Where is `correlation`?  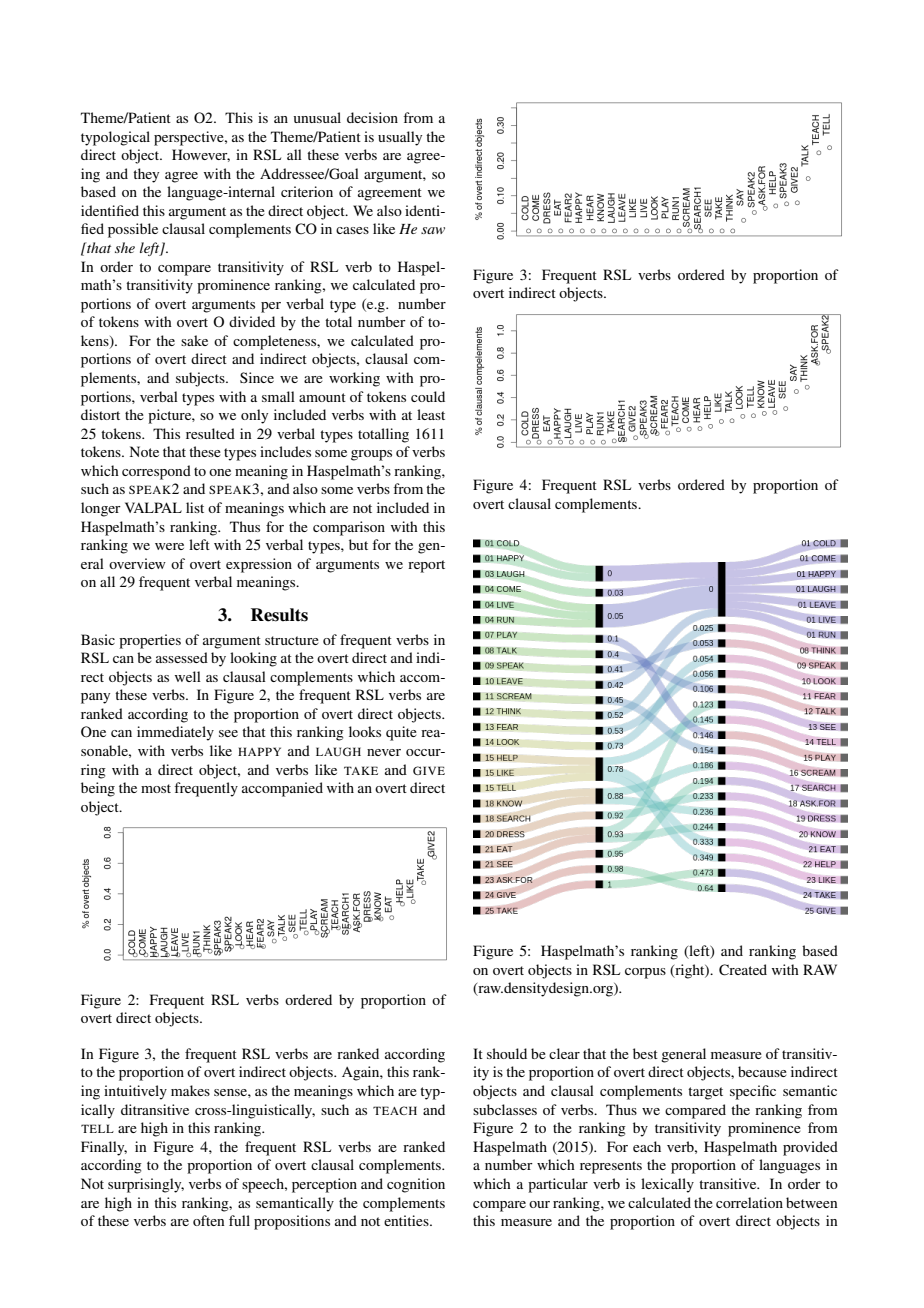
correlation is located at coordinates (749, 1202).
